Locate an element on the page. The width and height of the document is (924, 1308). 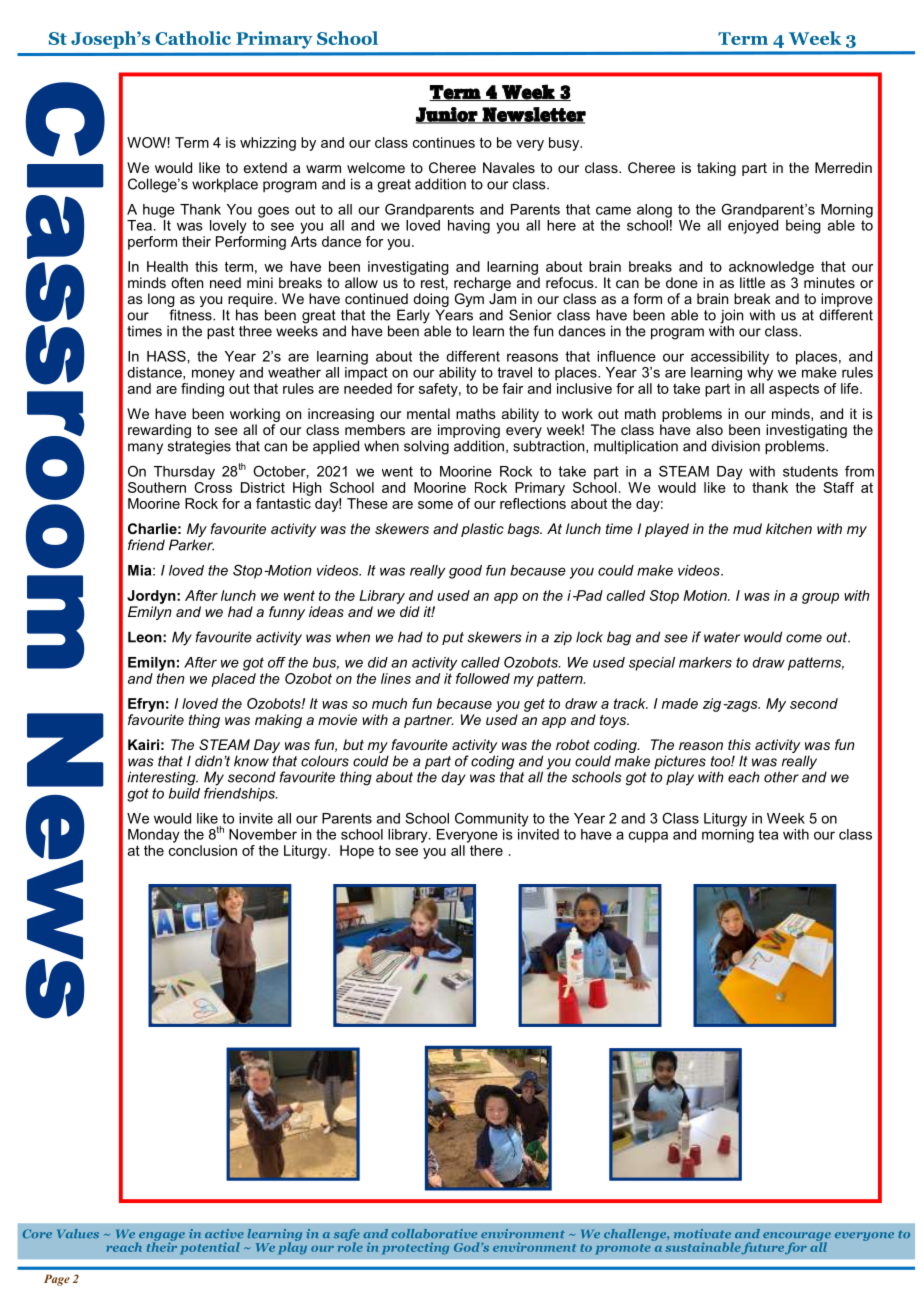
conclusion is located at coordinates (203, 850).
